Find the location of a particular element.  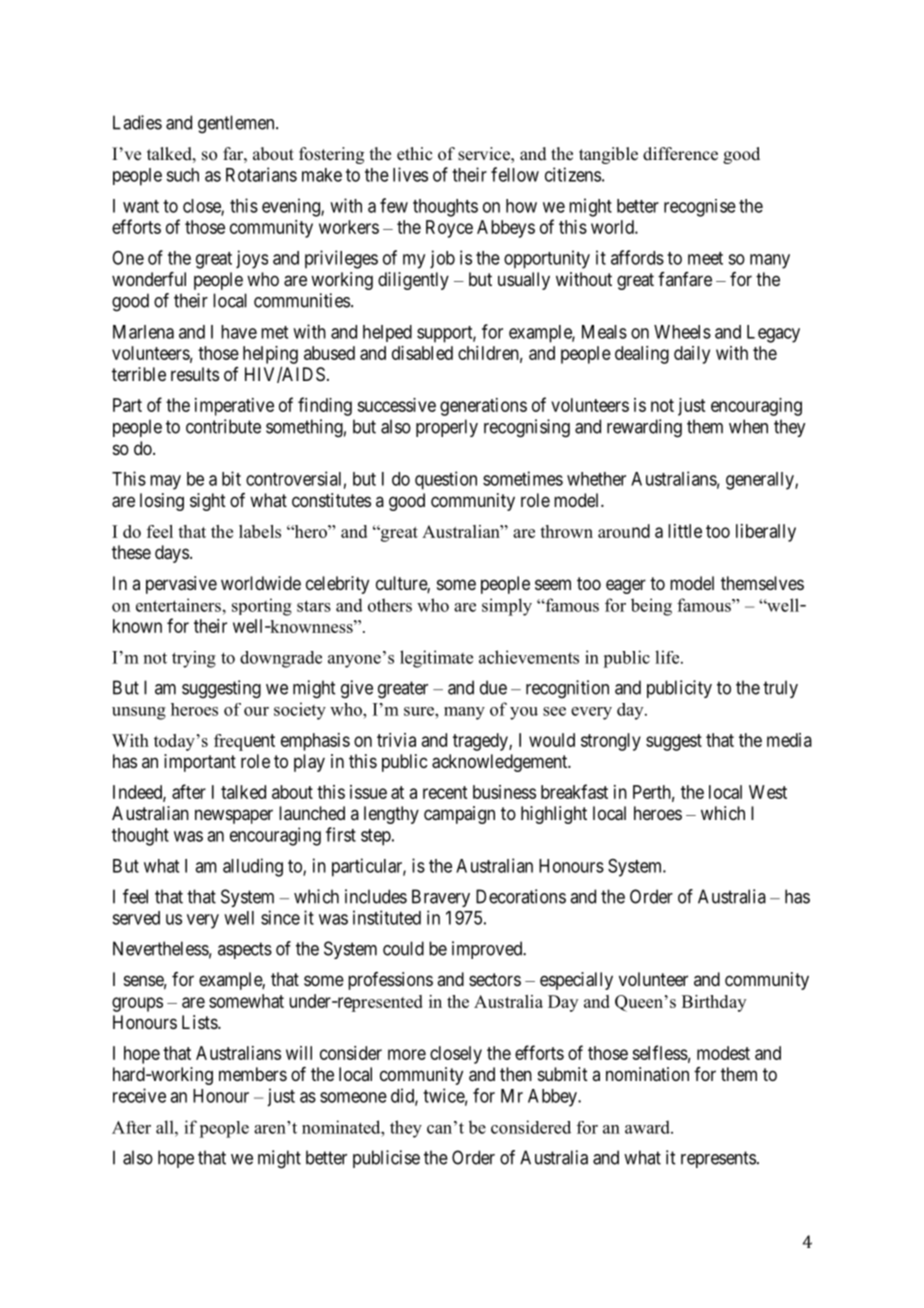

alluding is located at coordinates (253, 867).
